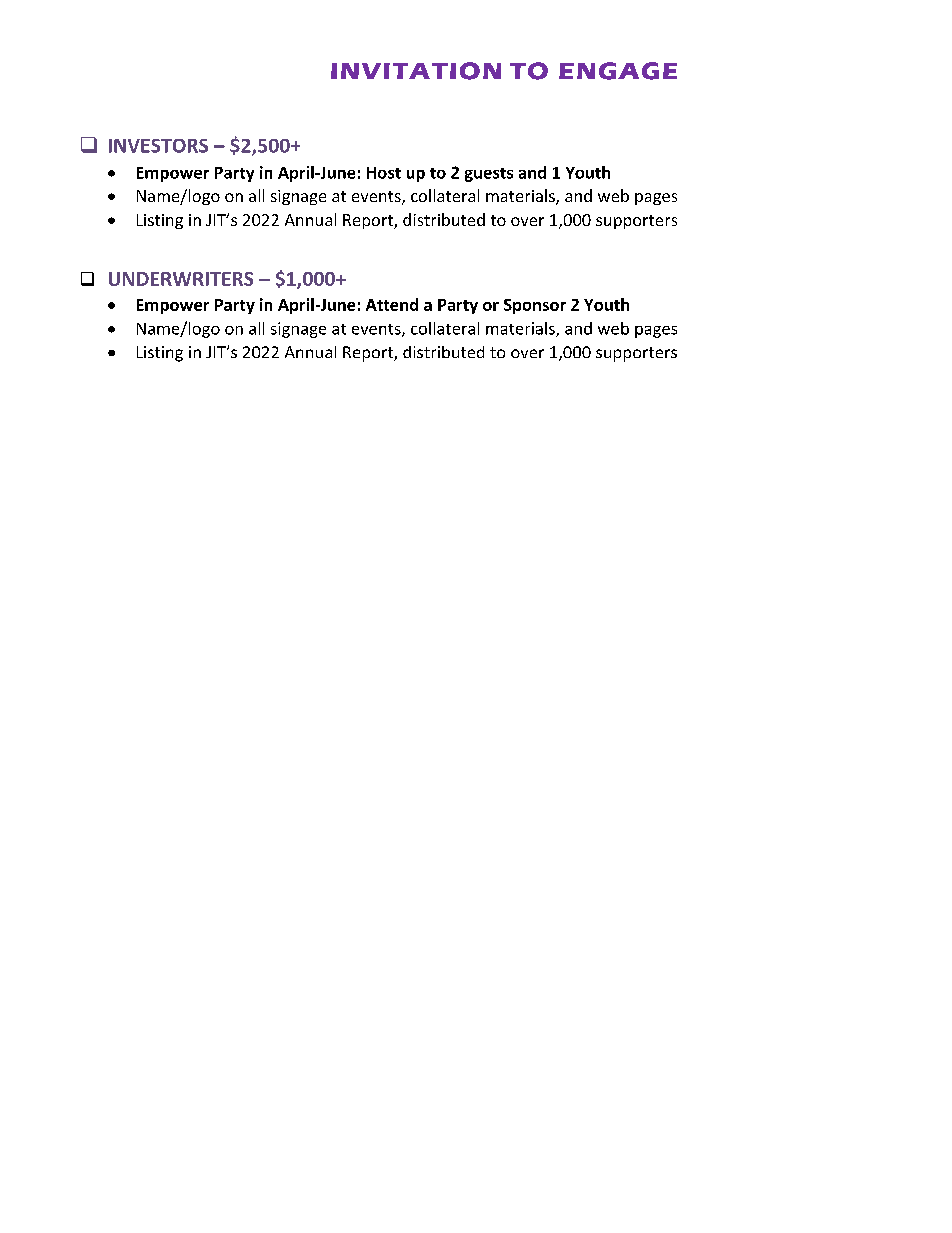 The image size is (952, 1233). Describe the element at coordinates (489, 175) in the screenshot. I see `guests` at that location.
